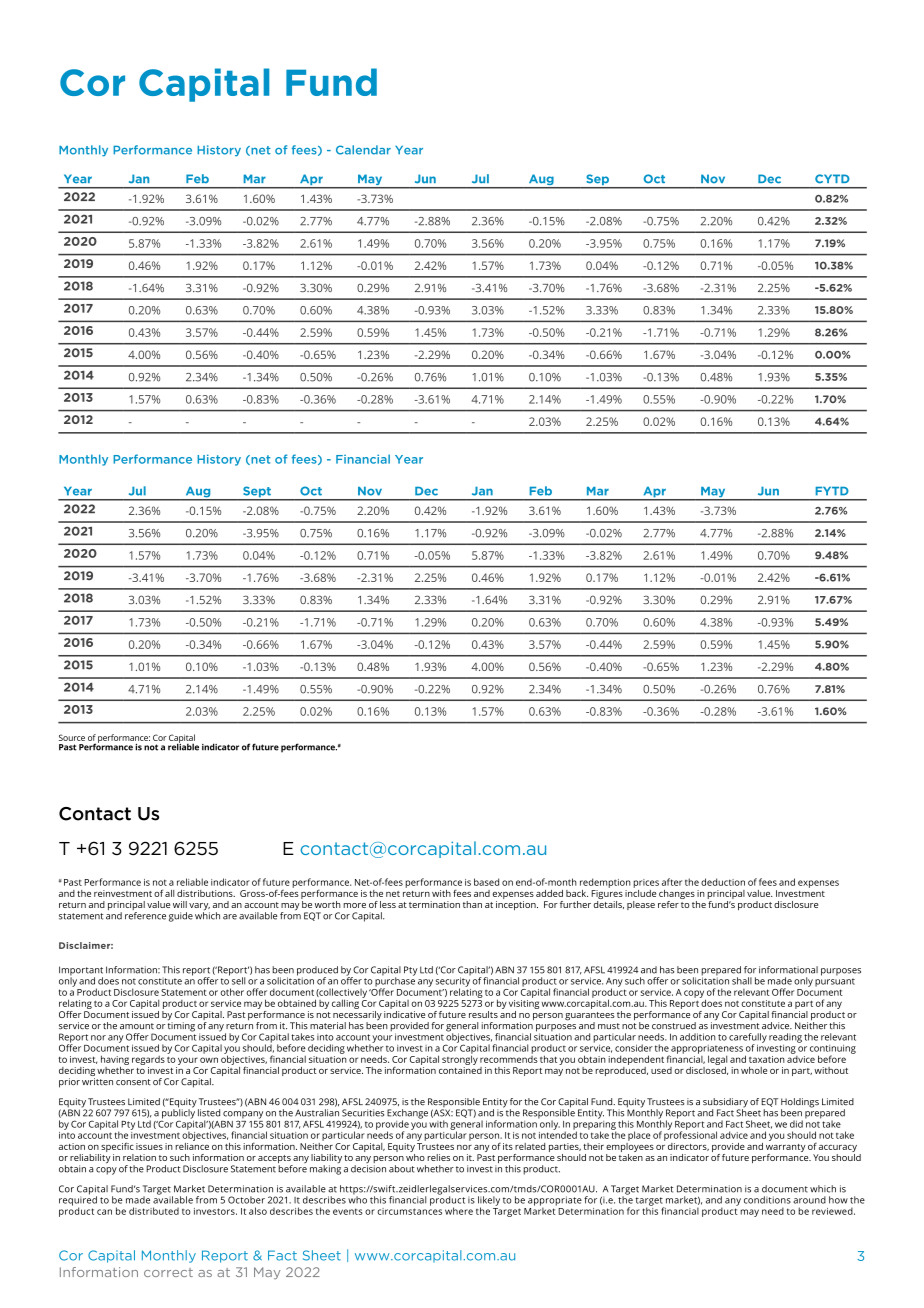 The height and width of the page is (1308, 924). What do you see at coordinates (486, 882) in the page?
I see `based` at bounding box center [486, 882].
